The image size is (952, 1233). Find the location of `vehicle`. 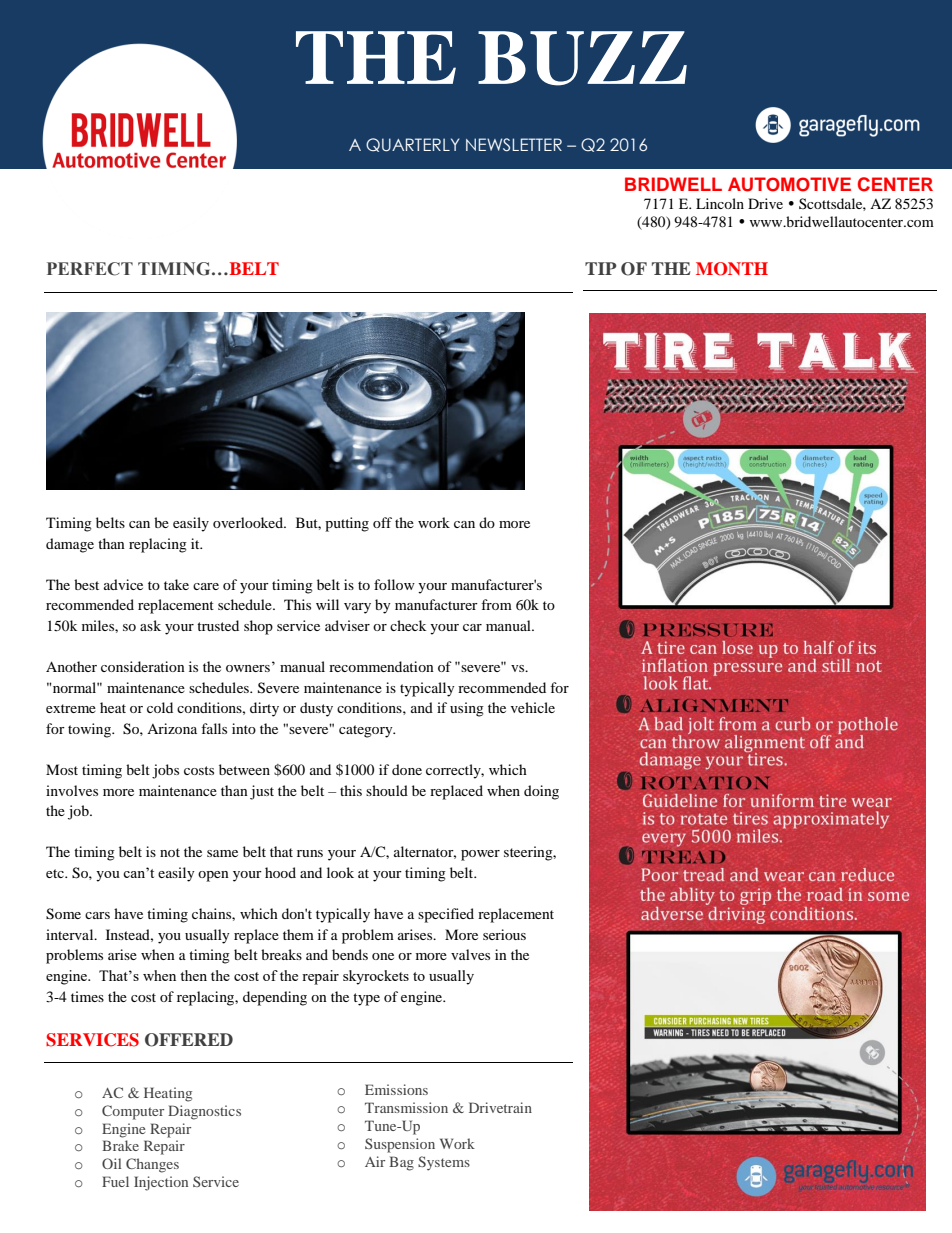

vehicle is located at coordinates (533, 707).
